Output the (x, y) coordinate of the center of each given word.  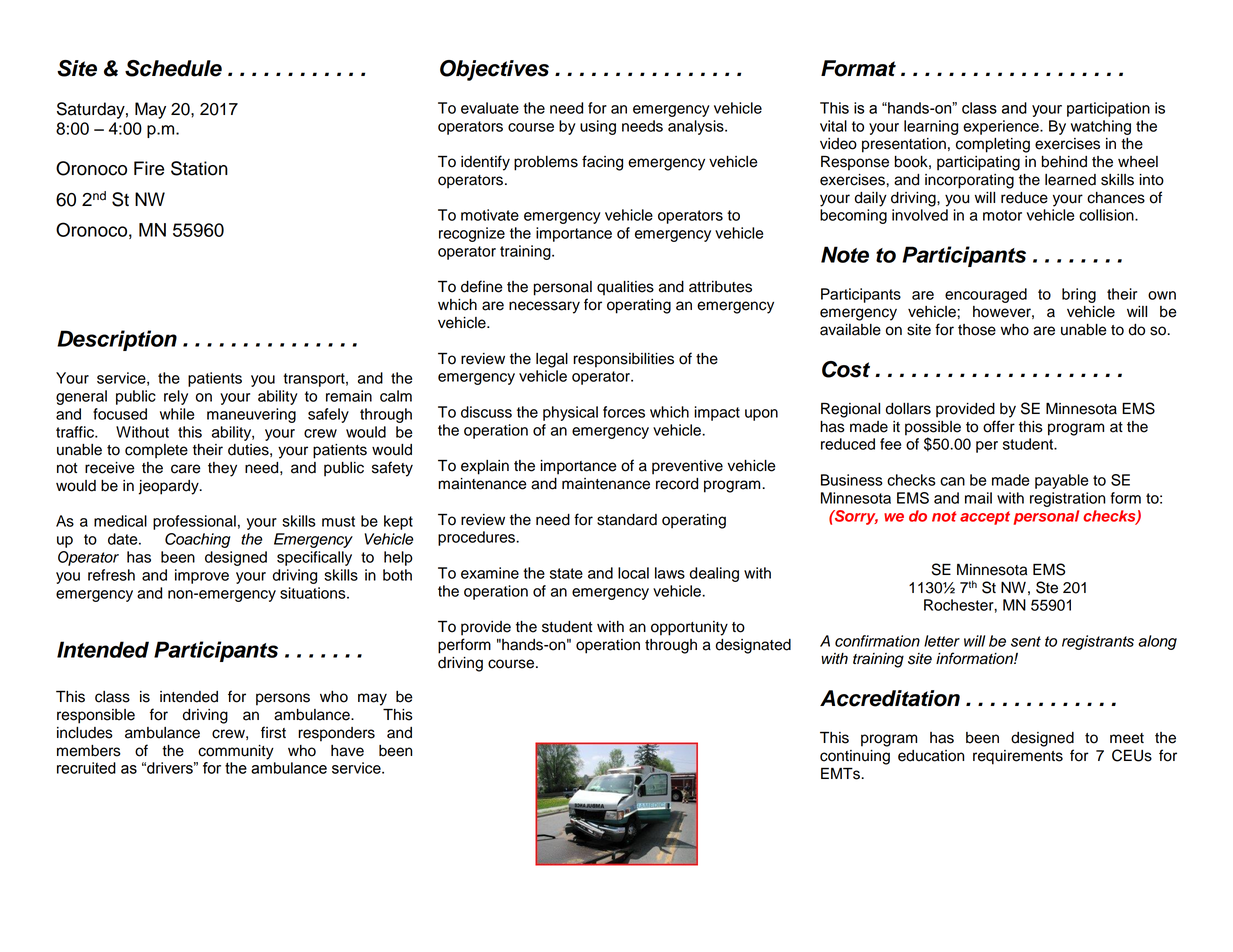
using (598, 127)
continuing (855, 757)
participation (1108, 109)
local (633, 573)
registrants (1098, 642)
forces (624, 412)
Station (199, 168)
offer (999, 426)
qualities (625, 288)
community (236, 752)
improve (202, 576)
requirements (1018, 757)
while (177, 414)
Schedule (173, 68)
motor (1002, 215)
